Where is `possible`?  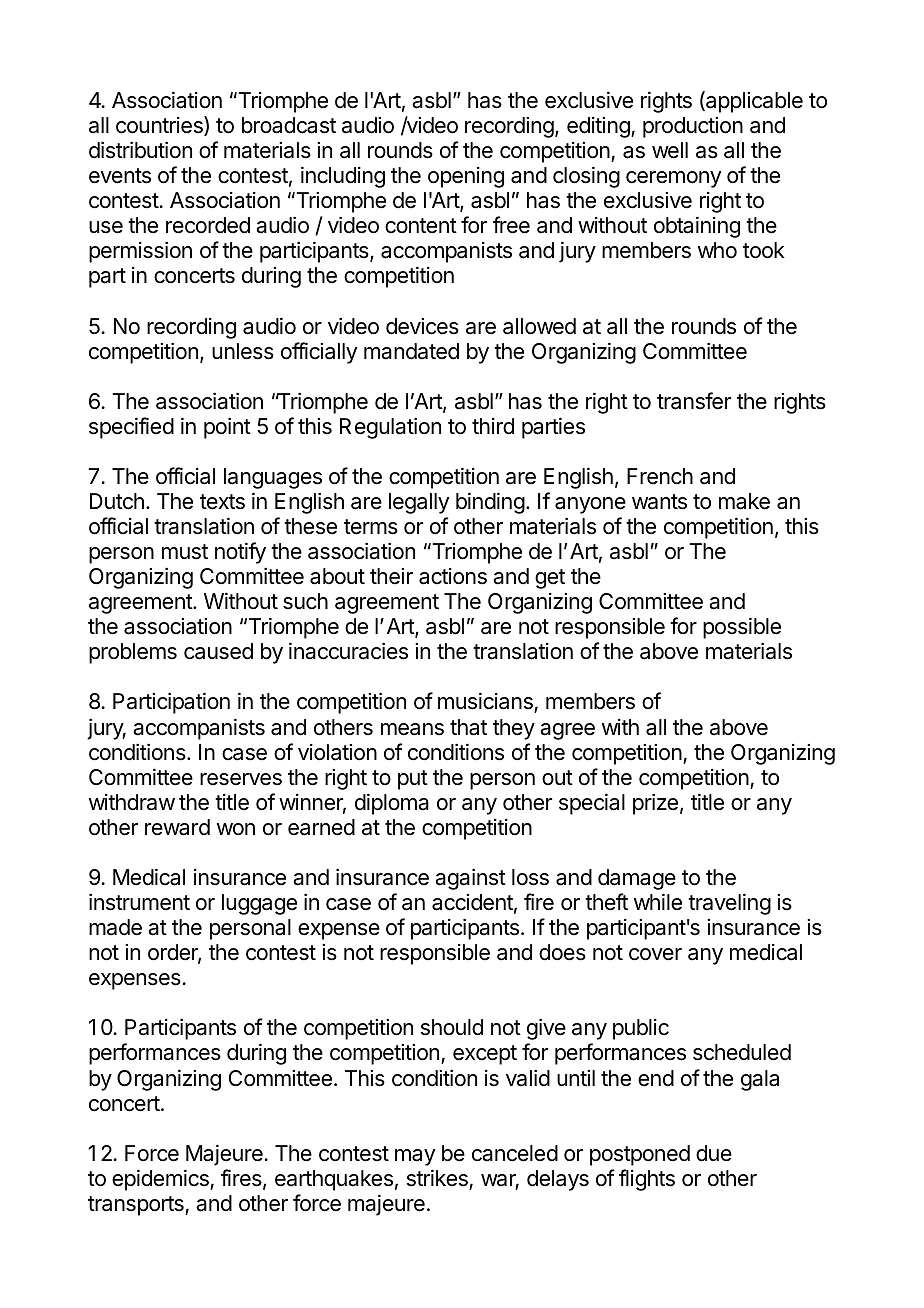
possible is located at coordinates (742, 628).
